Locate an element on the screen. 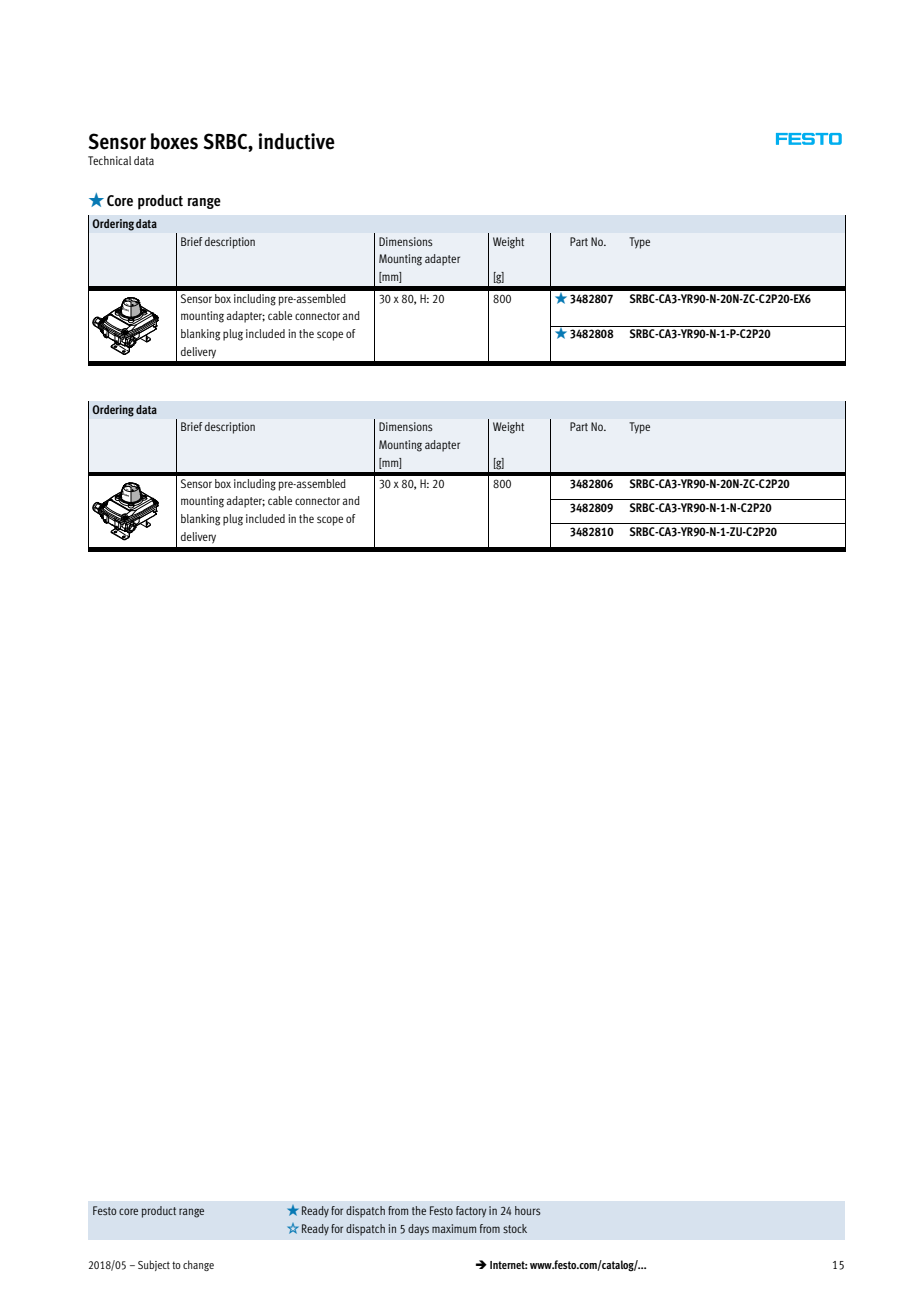 This screenshot has width=924, height=1308. change is located at coordinates (198, 1265).
